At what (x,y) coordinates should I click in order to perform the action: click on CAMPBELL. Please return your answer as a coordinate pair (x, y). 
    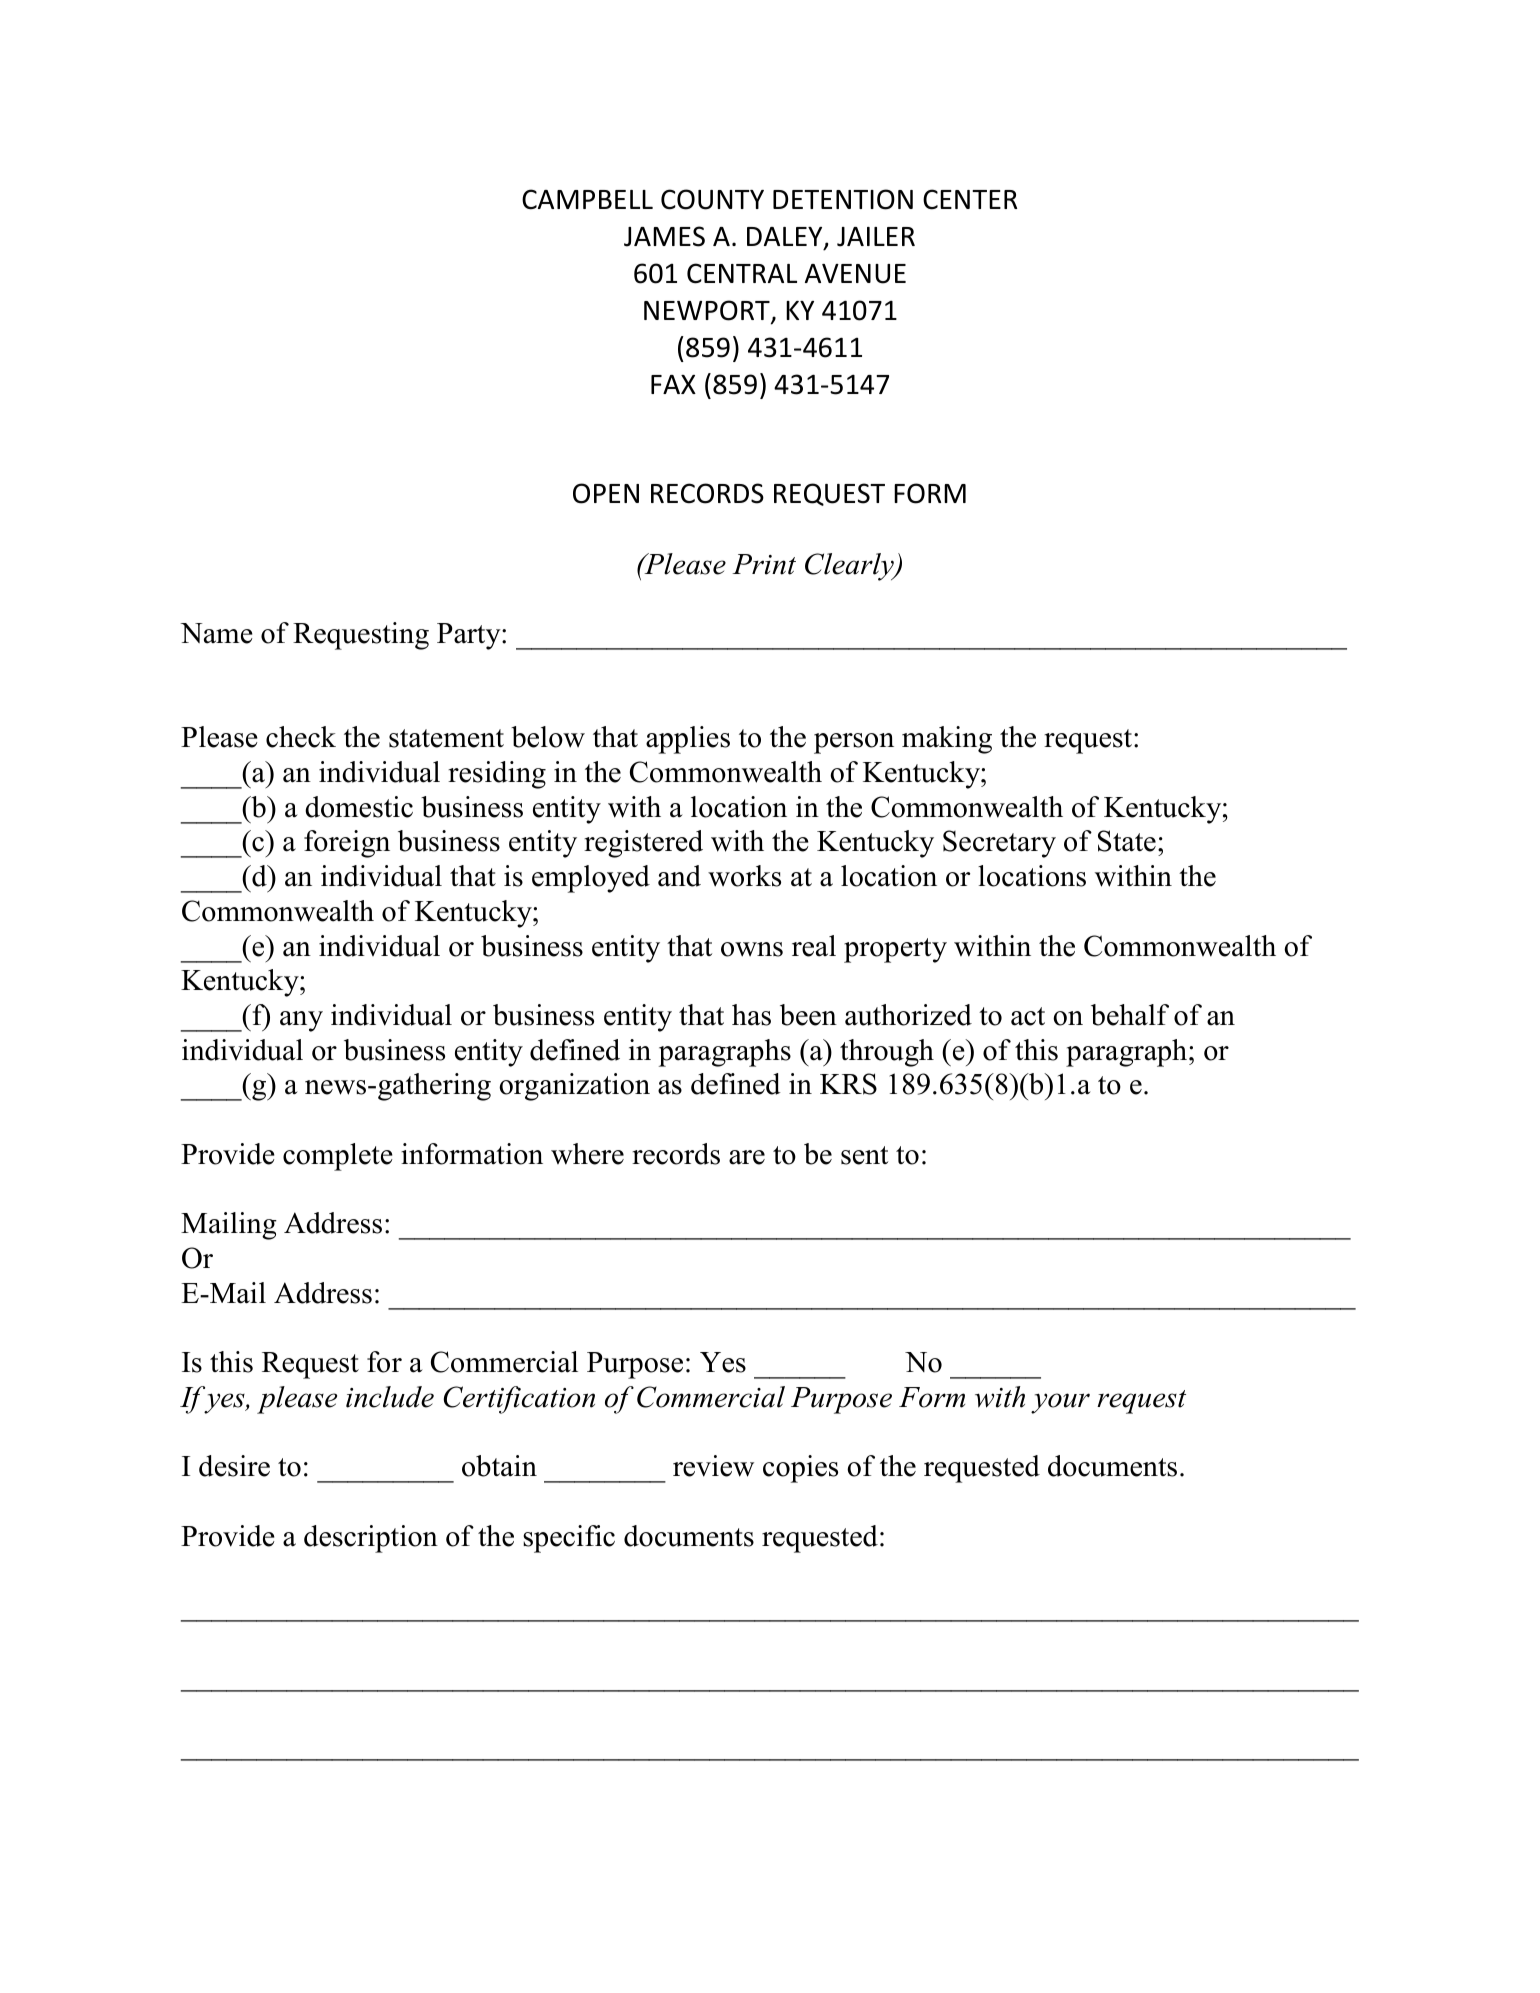
    Looking at the image, I should click on (587, 199).
